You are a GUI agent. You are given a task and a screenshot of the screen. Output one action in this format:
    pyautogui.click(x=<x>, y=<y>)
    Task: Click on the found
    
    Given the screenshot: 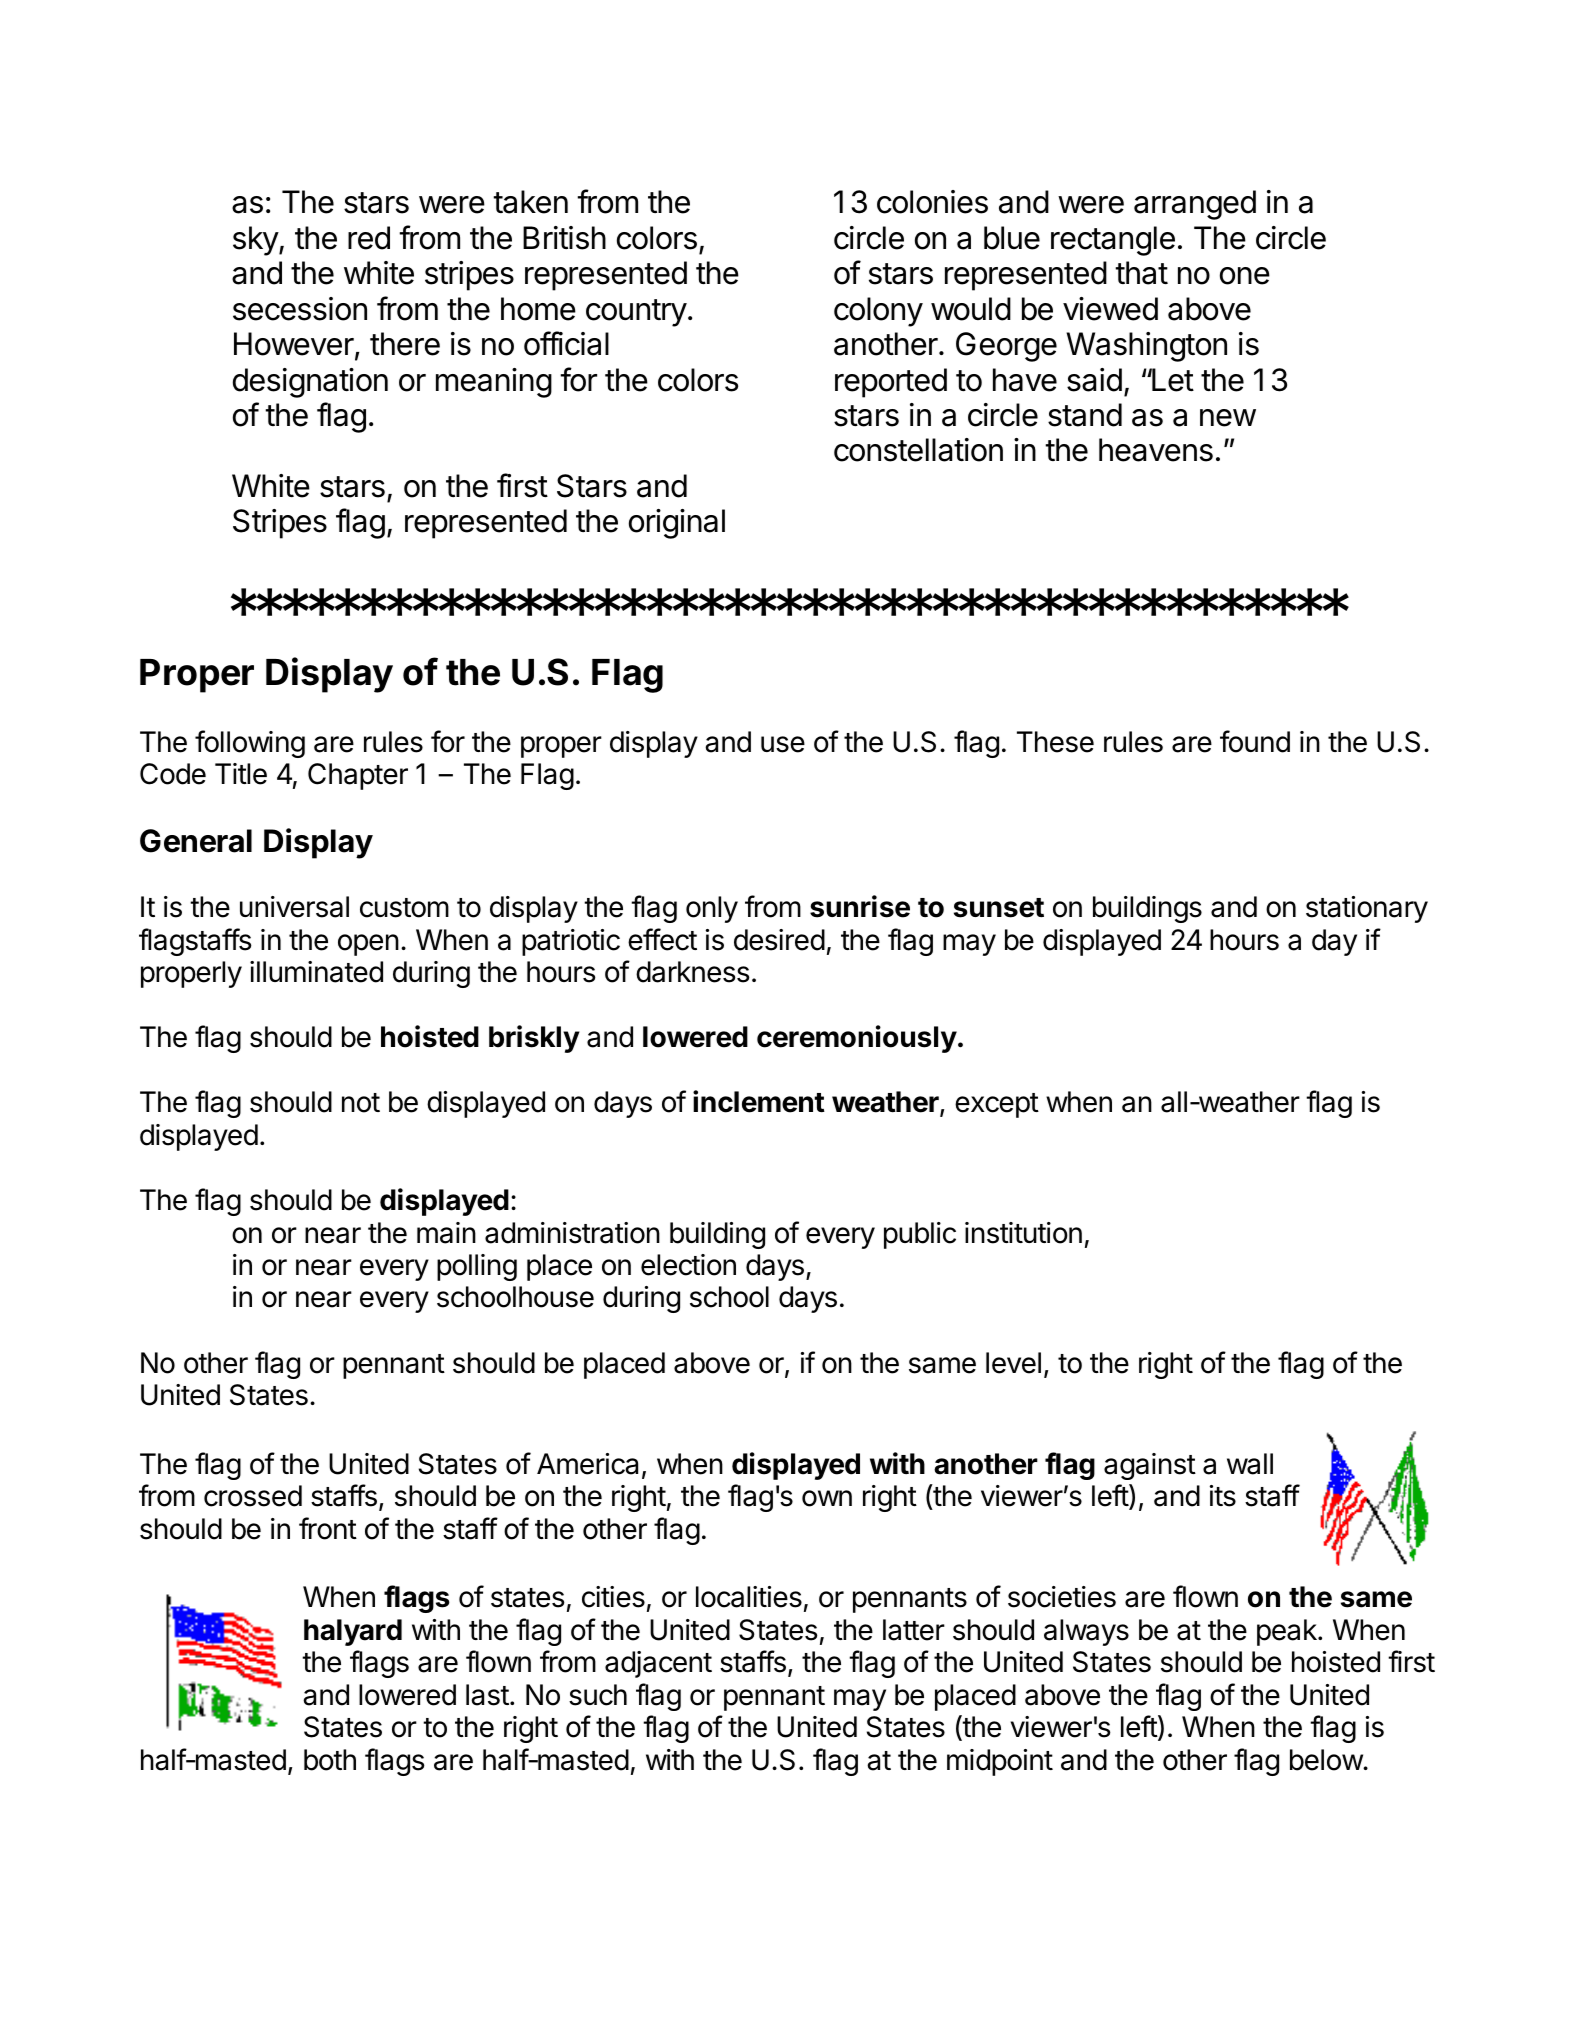 What is the action you would take?
    pyautogui.click(x=1255, y=741)
